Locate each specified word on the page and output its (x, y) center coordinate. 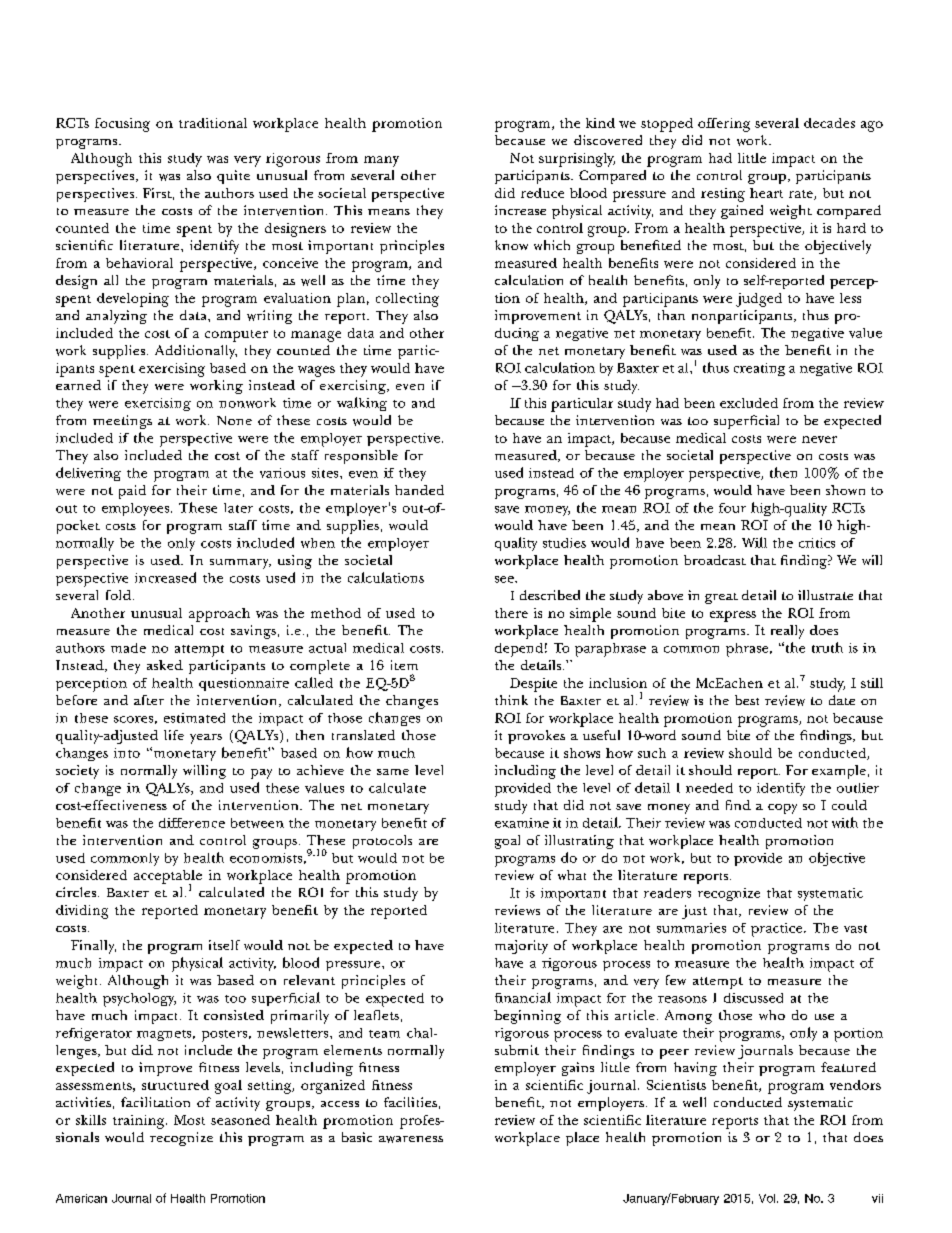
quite (233, 177)
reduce (542, 193)
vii (877, 1198)
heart (766, 193)
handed (419, 490)
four (732, 508)
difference (192, 823)
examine (522, 823)
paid (132, 492)
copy (782, 809)
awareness (411, 1139)
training (140, 1122)
